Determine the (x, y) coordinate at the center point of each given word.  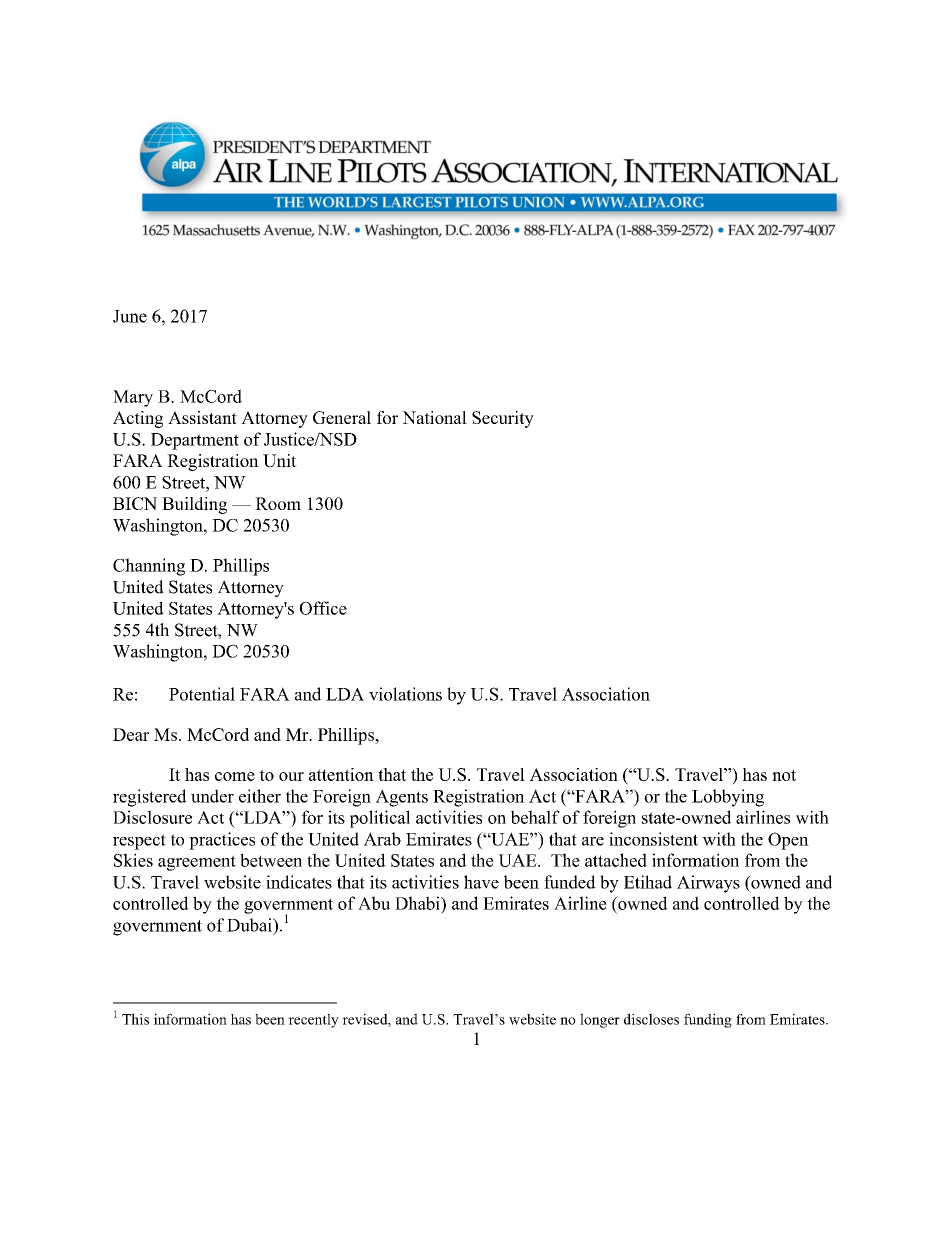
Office (323, 608)
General (342, 417)
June (130, 316)
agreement (197, 863)
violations (405, 694)
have (481, 882)
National (434, 417)
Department (195, 441)
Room (278, 503)
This (135, 1019)
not (784, 775)
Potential (202, 694)
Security (503, 419)
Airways (708, 884)
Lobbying (728, 798)
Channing (149, 567)
